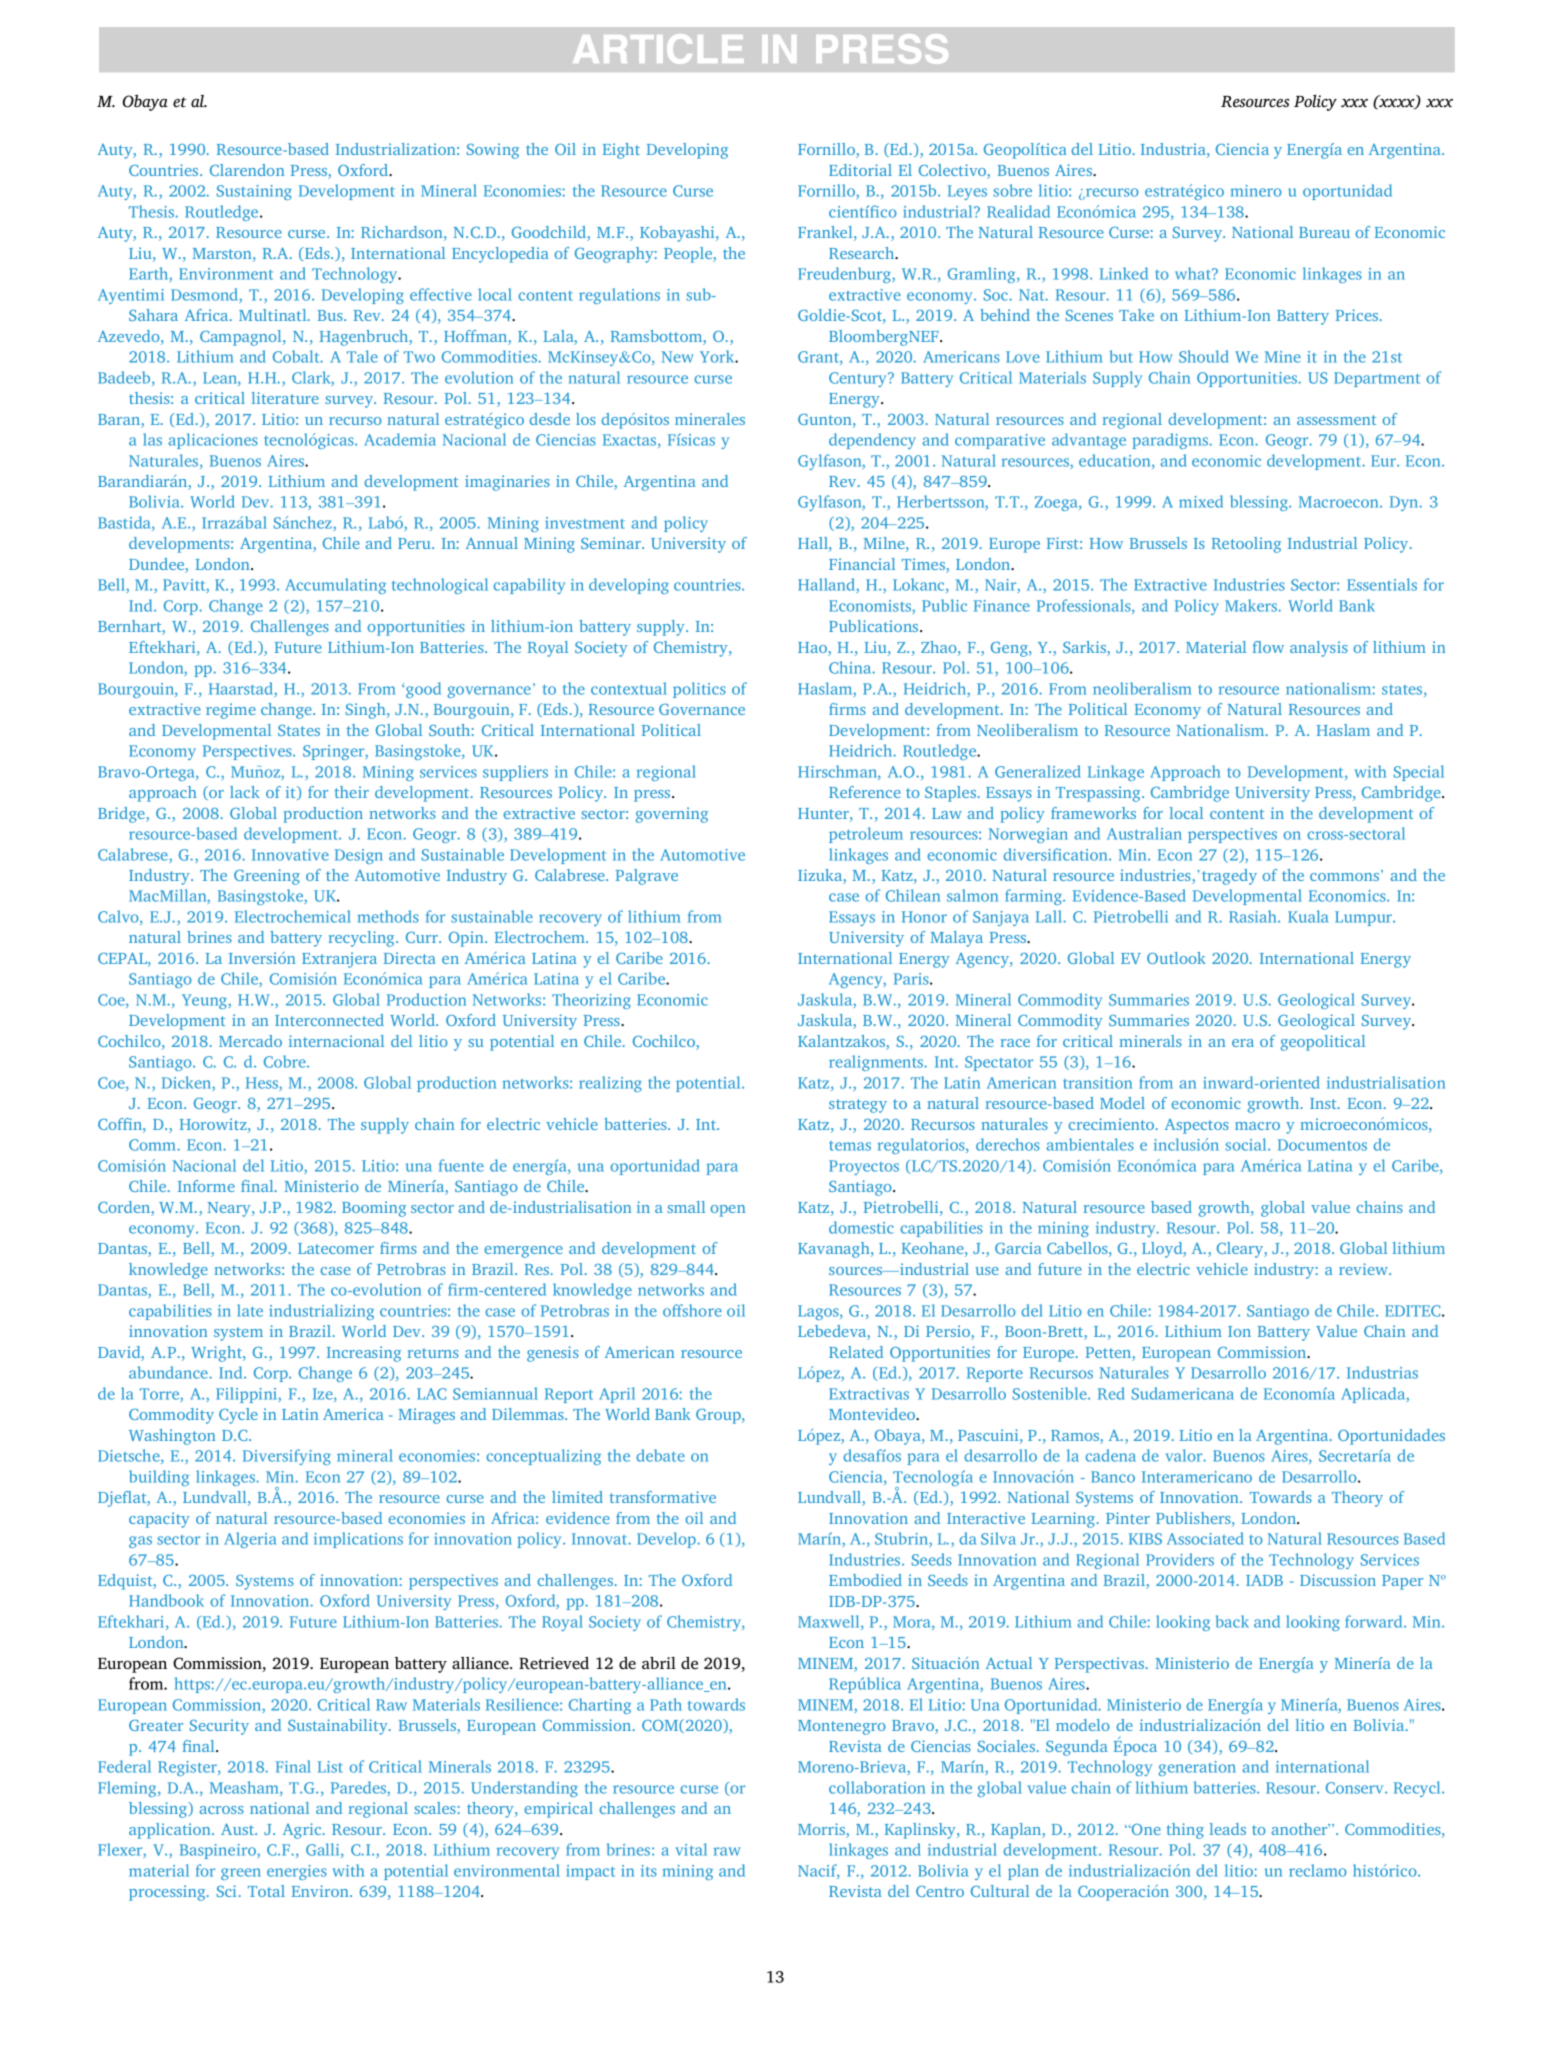  I want to click on Bureau, so click(1324, 232).
